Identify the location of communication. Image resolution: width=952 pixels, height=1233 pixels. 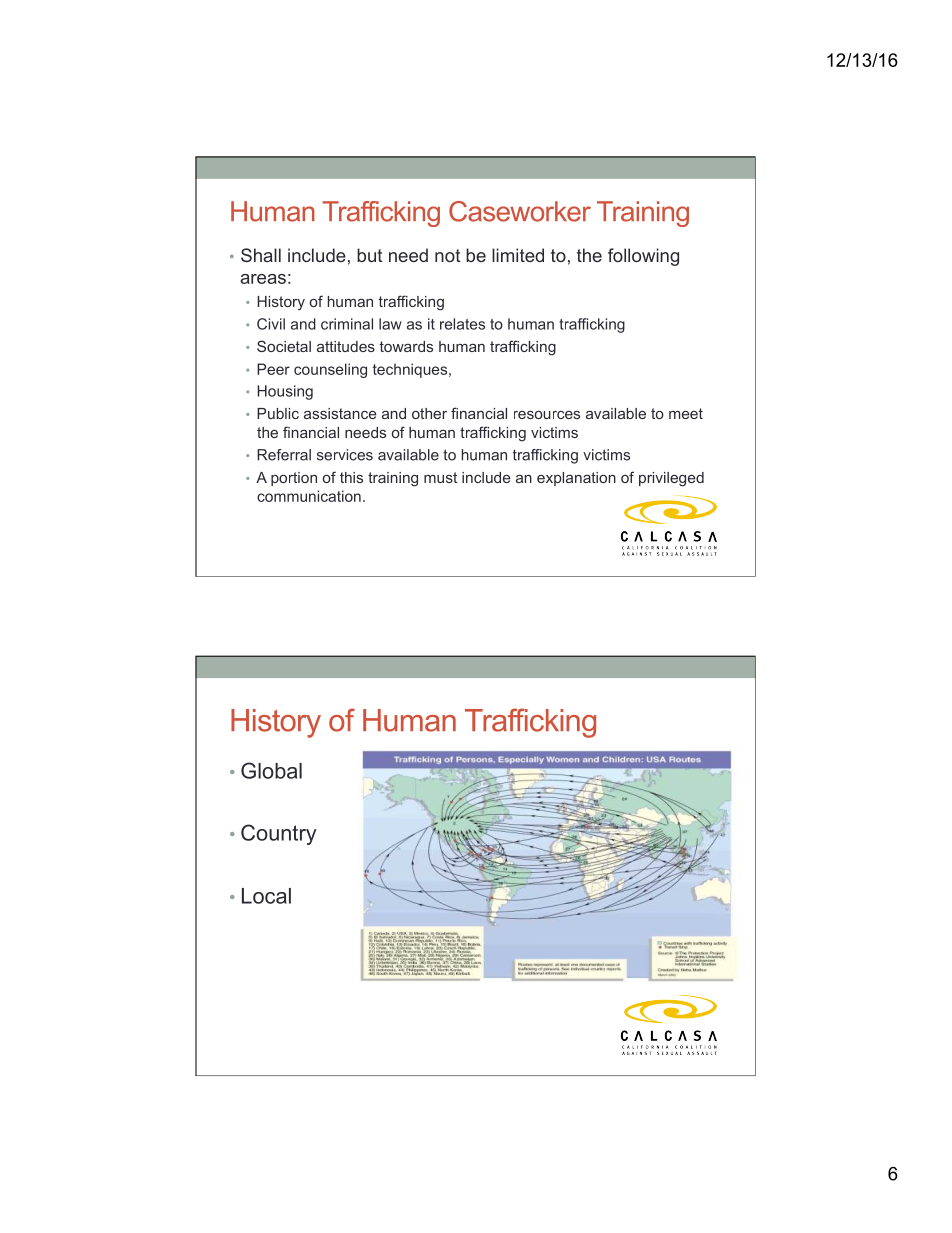
(309, 496).
